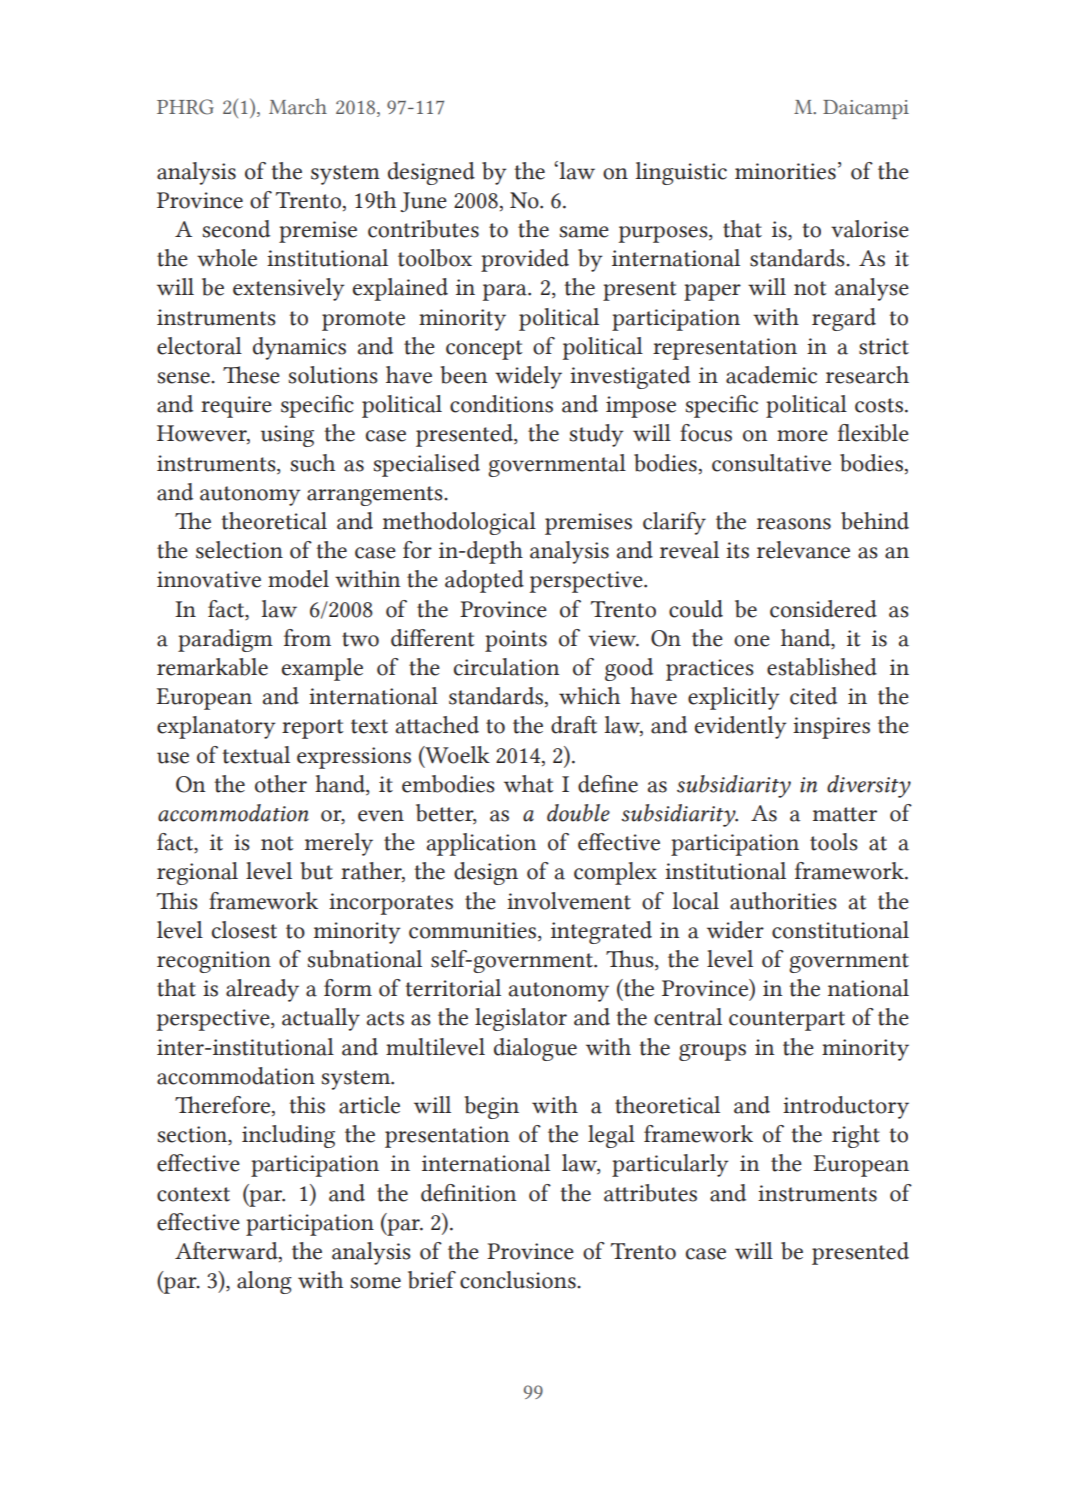 This document has height=1505, width=1066. I want to click on remarkable, so click(212, 667).
